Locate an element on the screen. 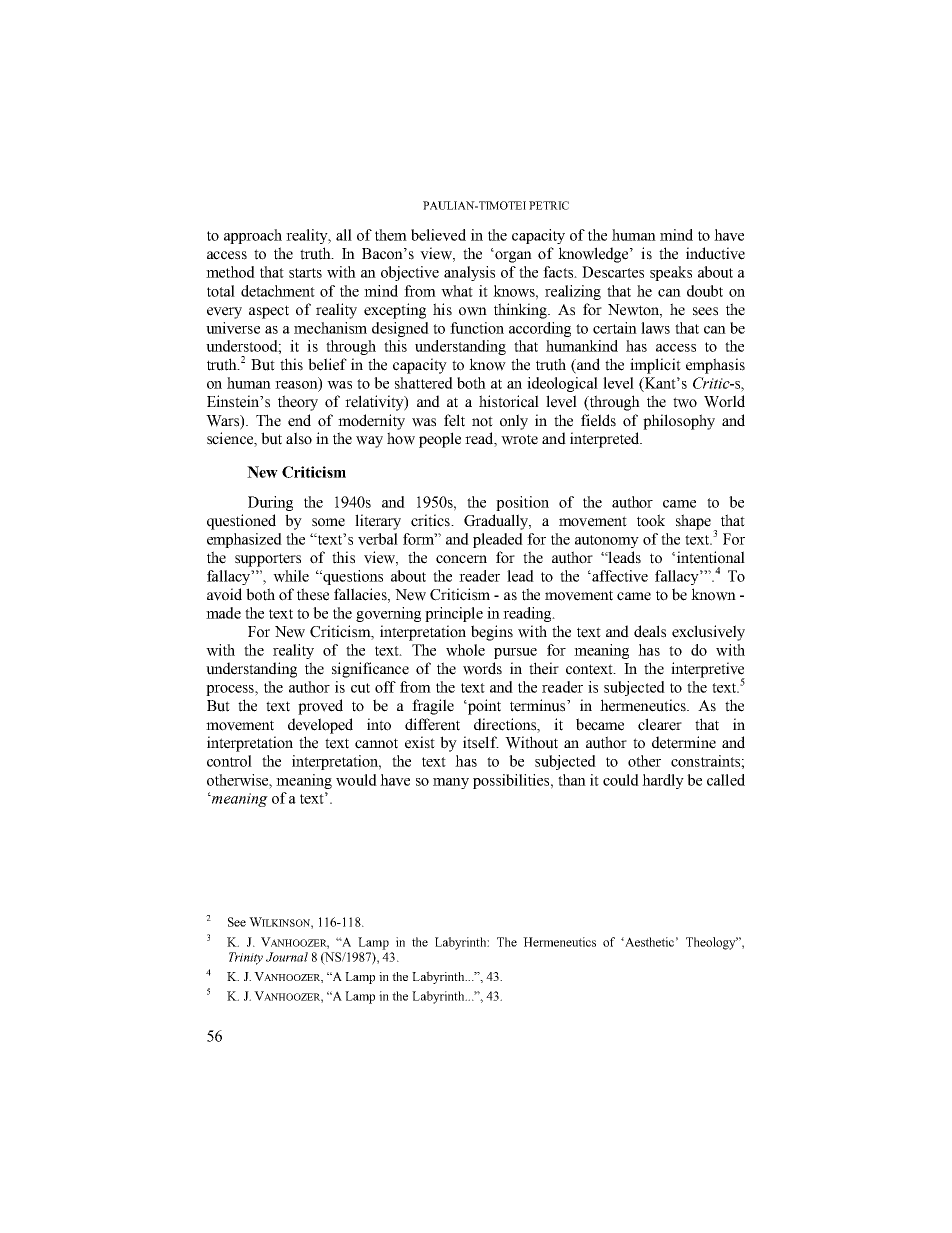  point is located at coordinates (483, 707).
